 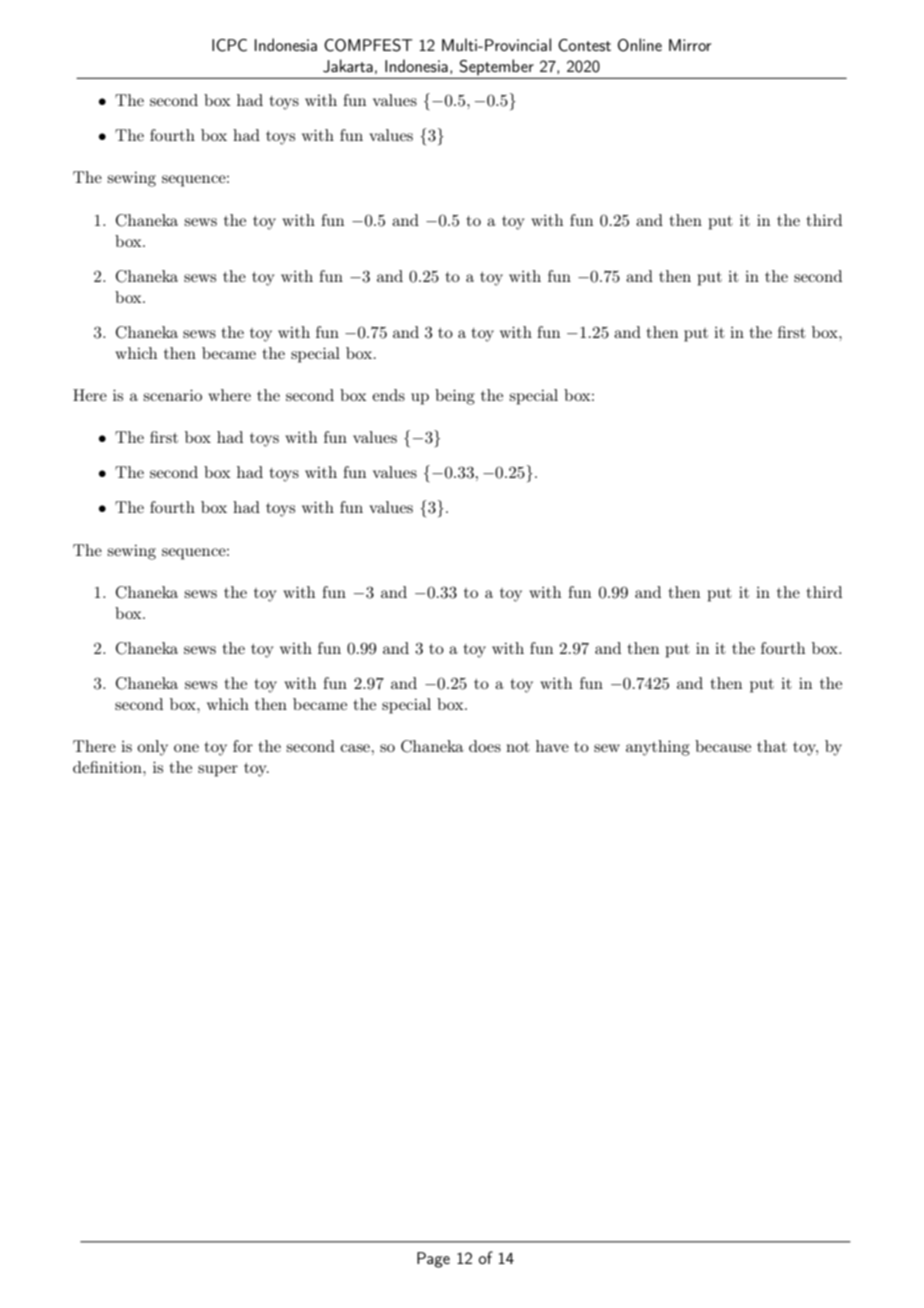 What do you see at coordinates (658, 748) in the document?
I see `anything` at bounding box center [658, 748].
